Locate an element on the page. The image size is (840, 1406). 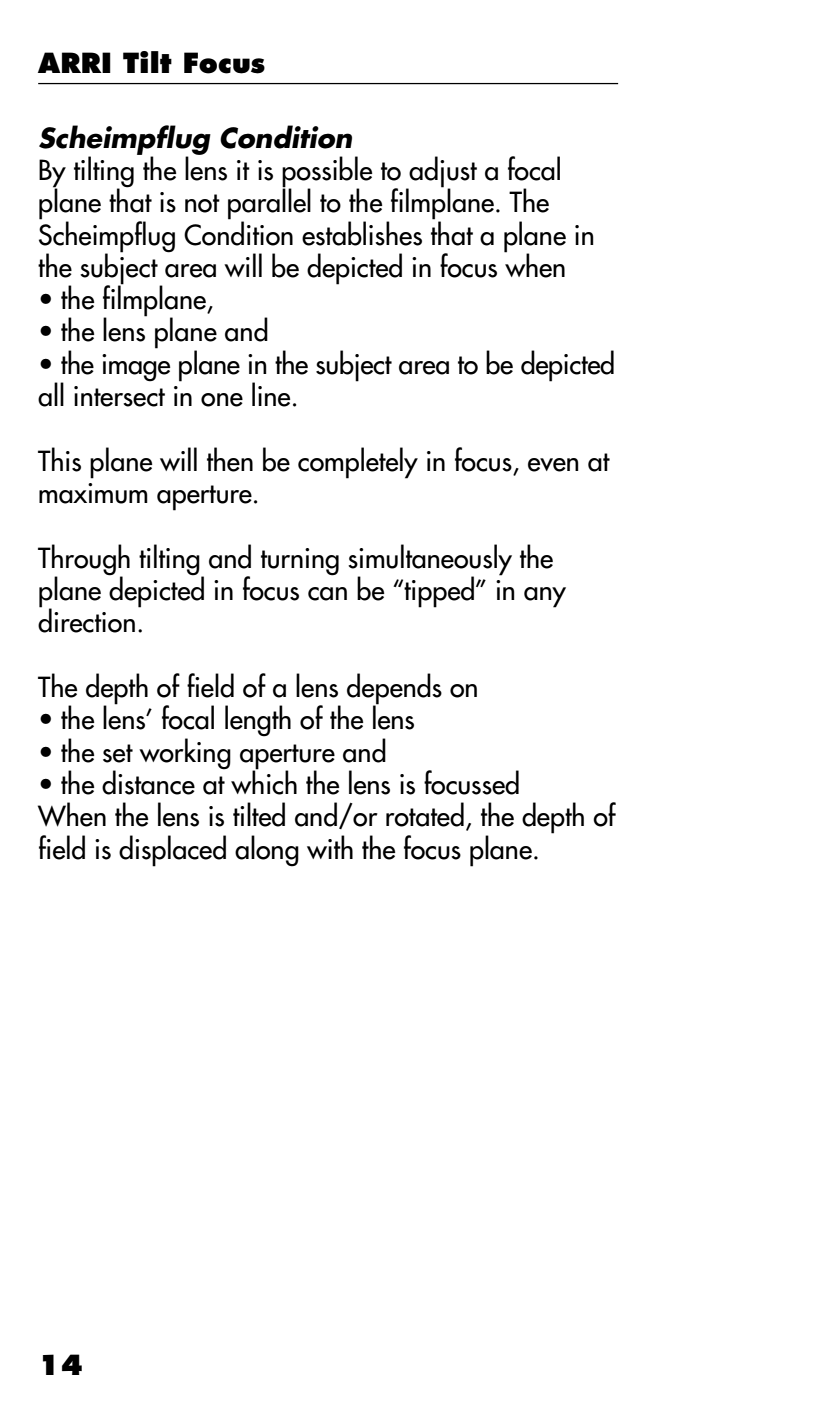
any is located at coordinates (545, 597).
